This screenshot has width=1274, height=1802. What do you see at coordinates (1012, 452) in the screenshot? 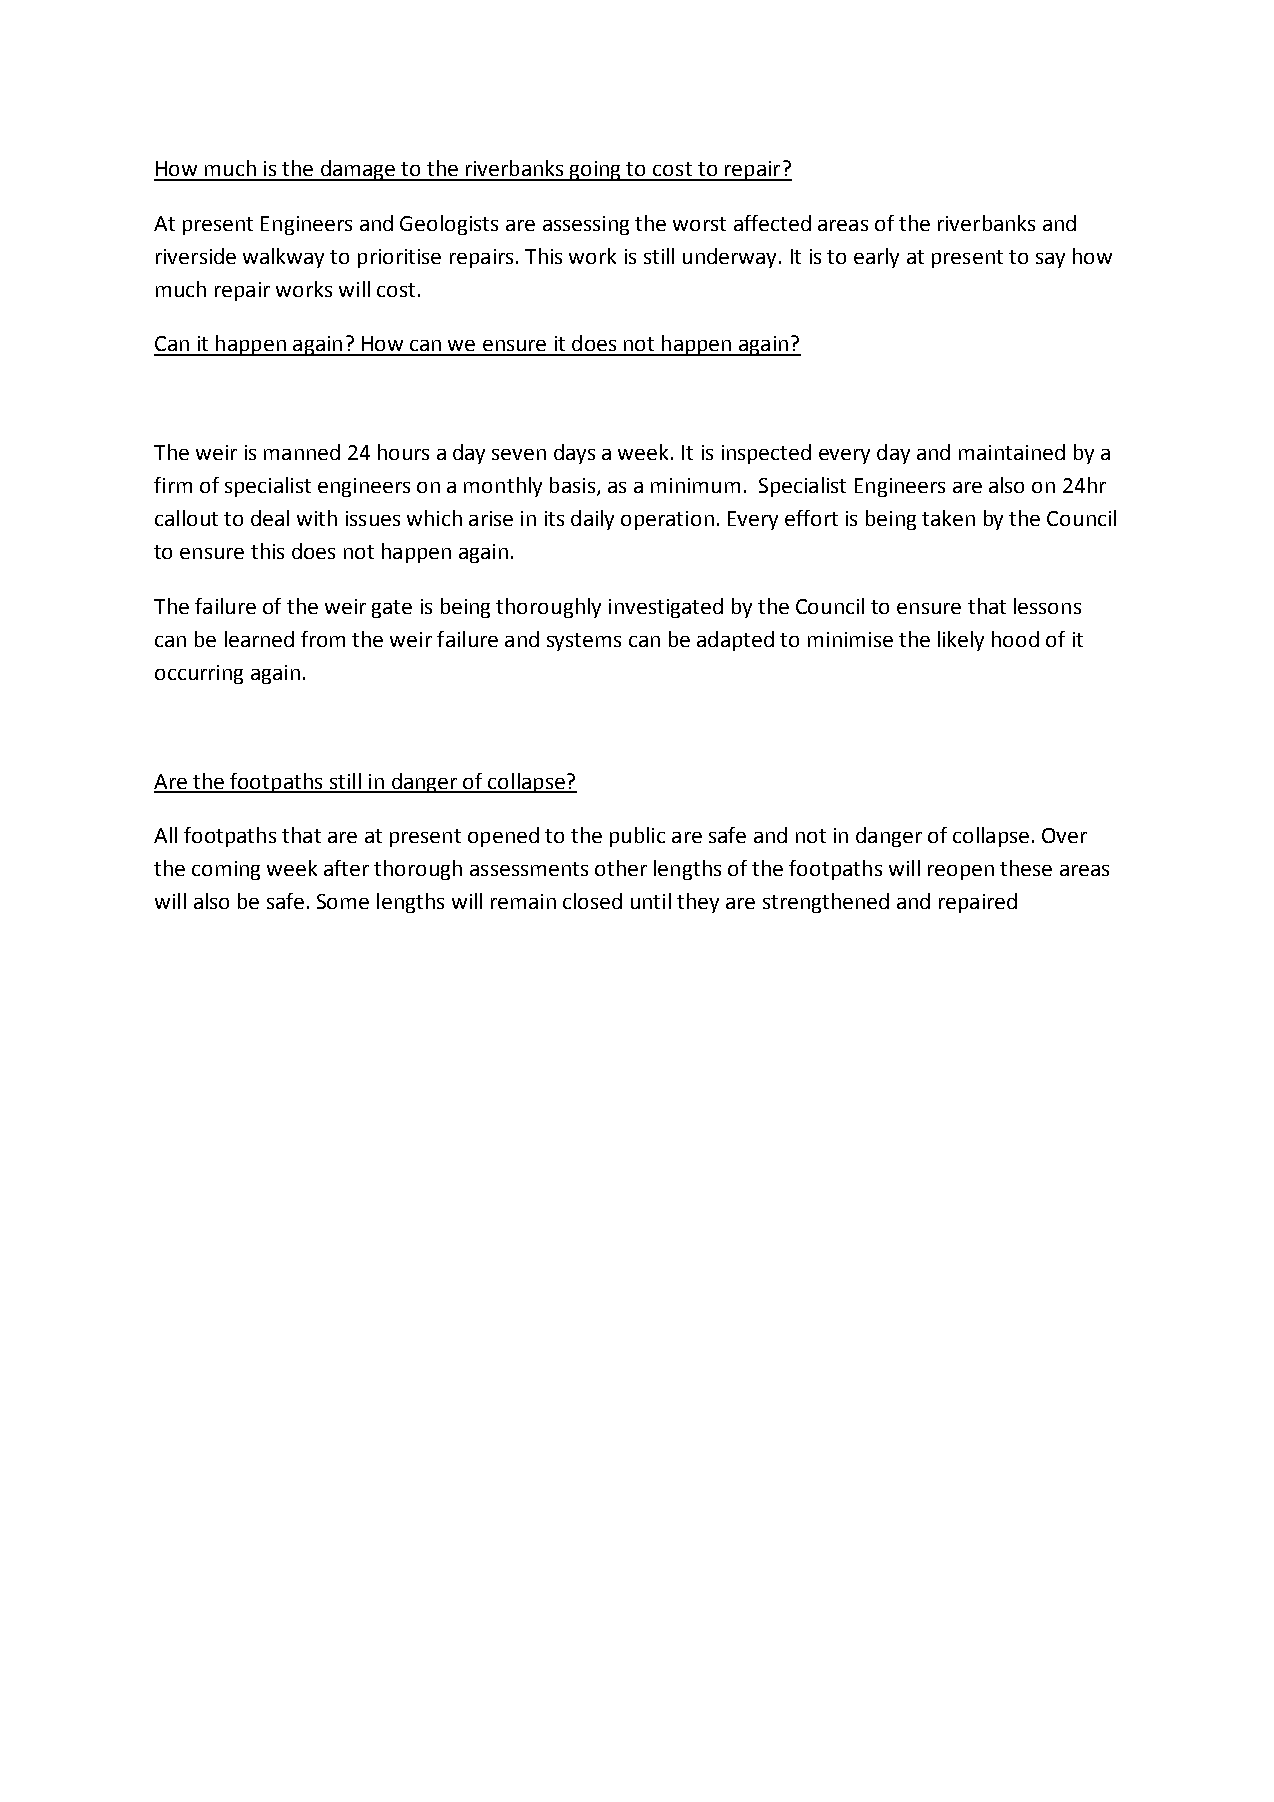
I see `maintained` at bounding box center [1012, 452].
